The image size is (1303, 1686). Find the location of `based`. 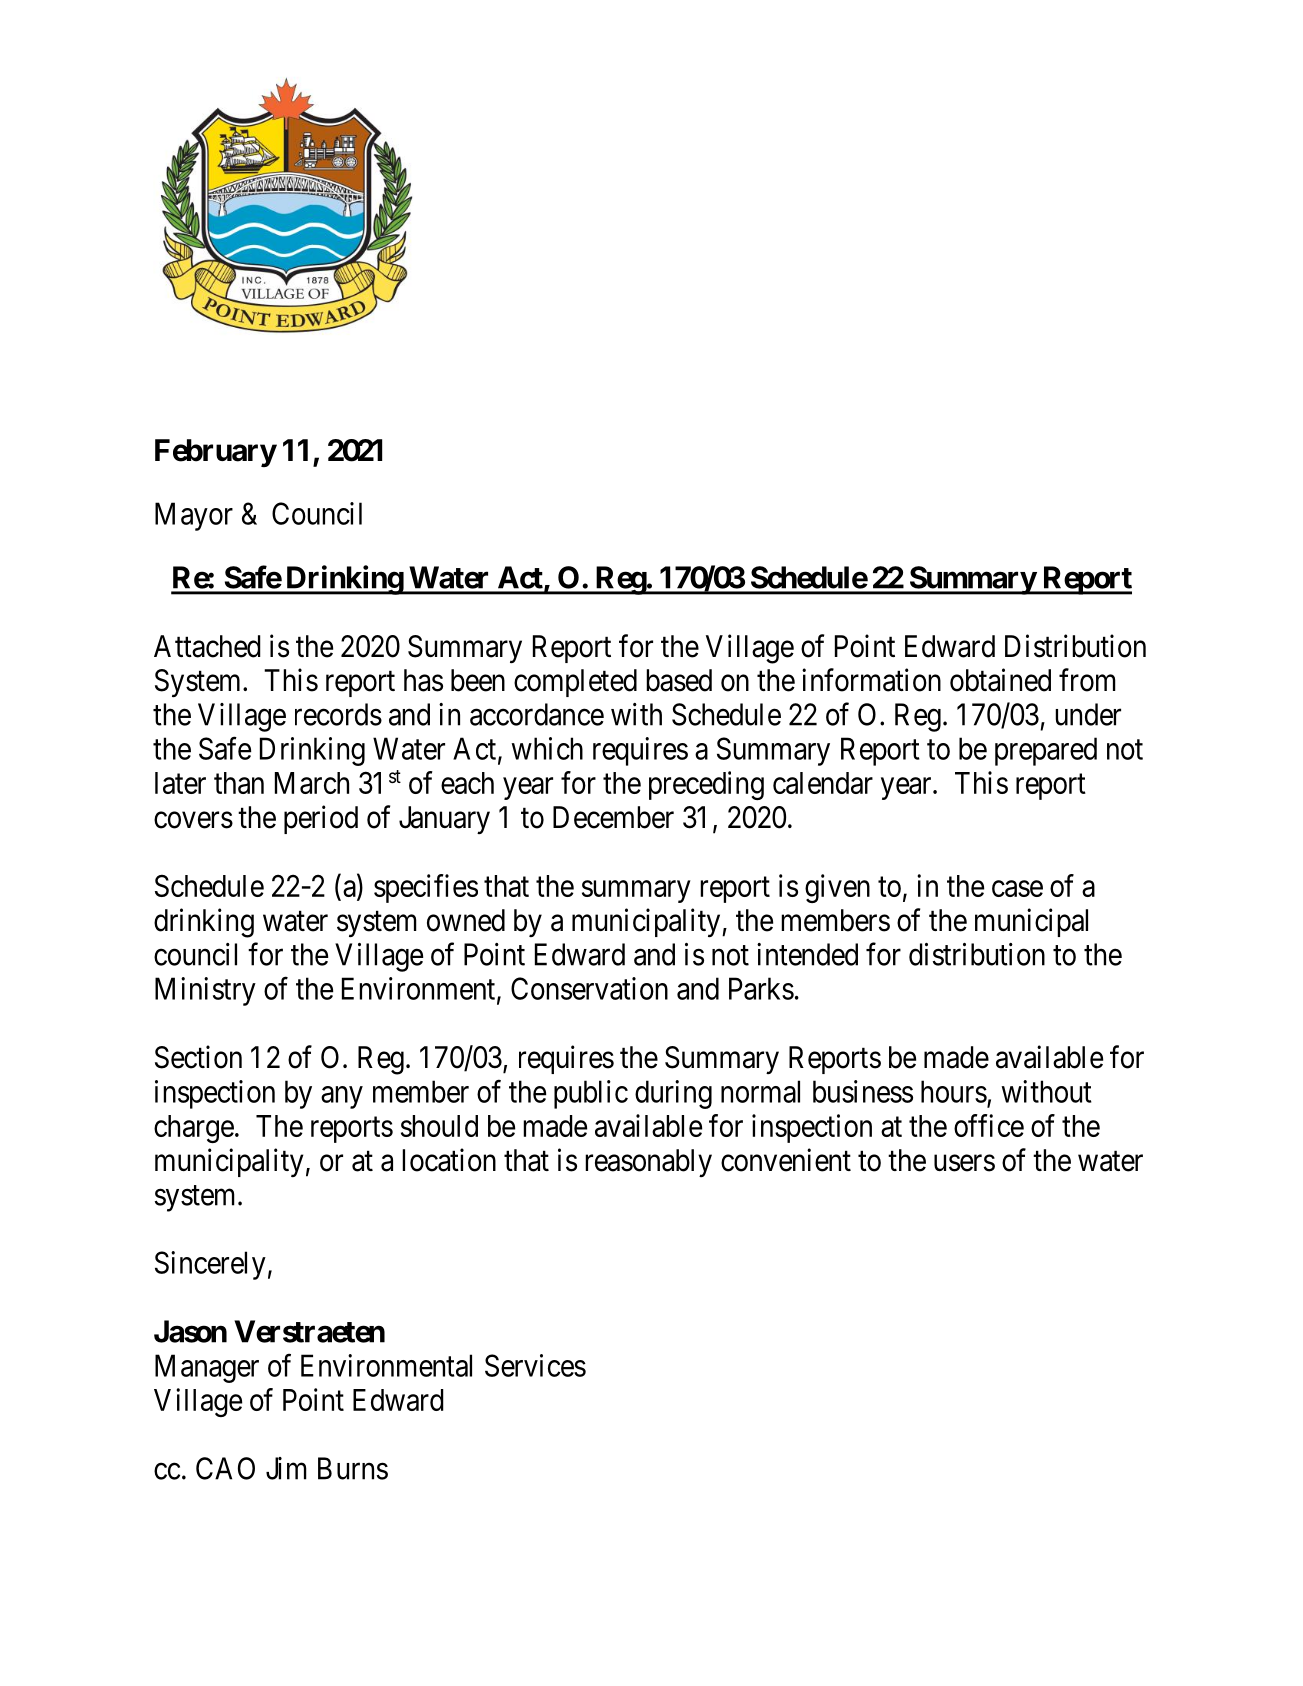

based is located at coordinates (679, 680).
